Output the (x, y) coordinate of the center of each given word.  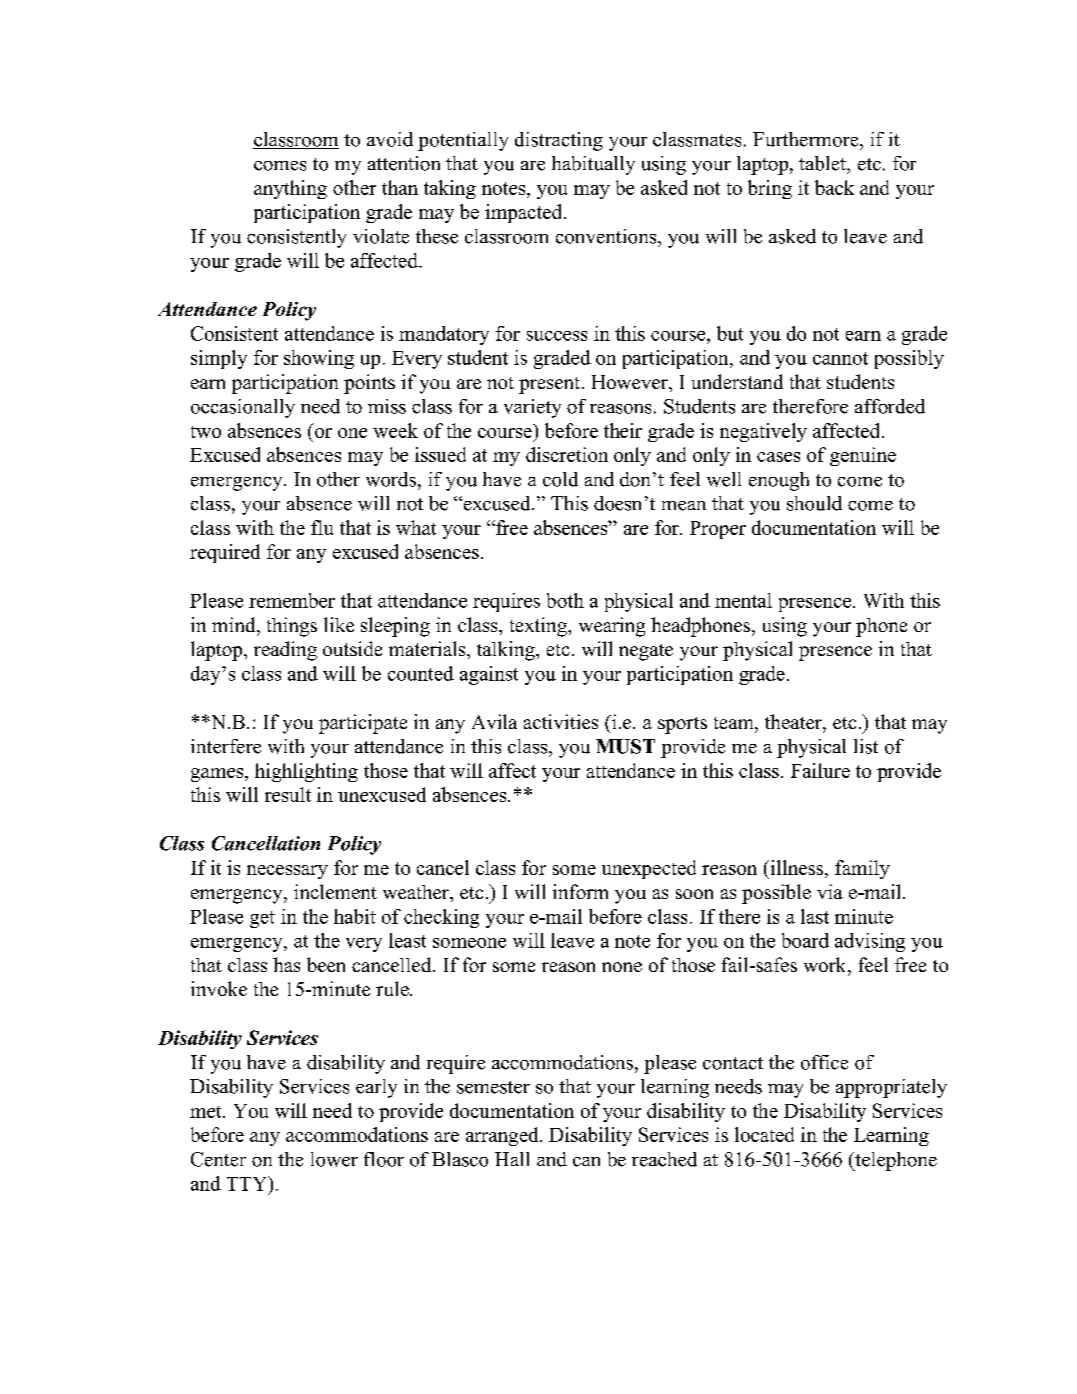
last (815, 916)
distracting (559, 141)
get (262, 919)
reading (285, 651)
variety (532, 408)
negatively (763, 432)
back (834, 187)
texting (539, 627)
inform (580, 891)
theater (794, 721)
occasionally (243, 408)
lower (334, 1159)
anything (290, 189)
